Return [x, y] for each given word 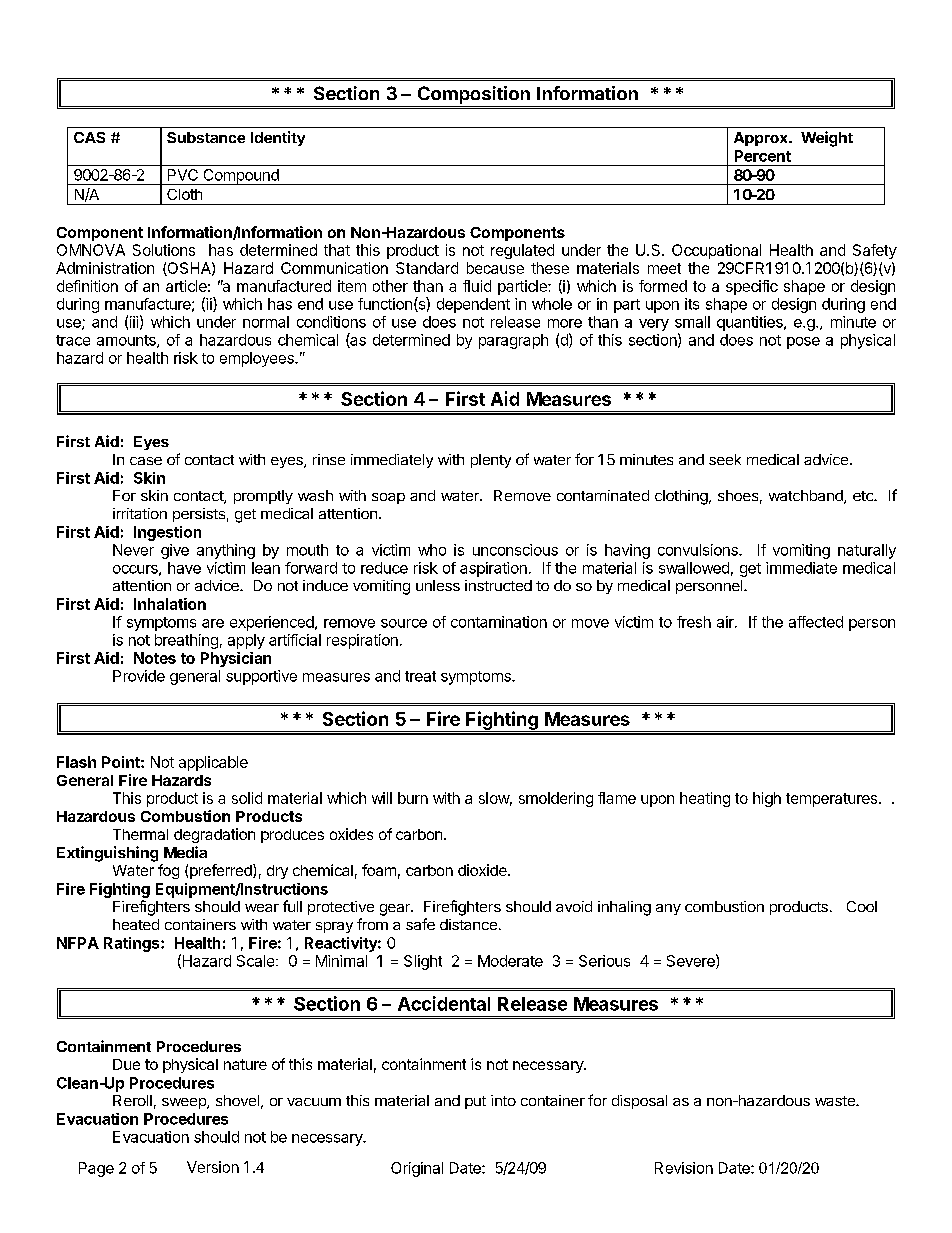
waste [836, 1101]
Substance [206, 137]
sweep [185, 1103]
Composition [473, 96]
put [475, 1102]
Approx [762, 139]
